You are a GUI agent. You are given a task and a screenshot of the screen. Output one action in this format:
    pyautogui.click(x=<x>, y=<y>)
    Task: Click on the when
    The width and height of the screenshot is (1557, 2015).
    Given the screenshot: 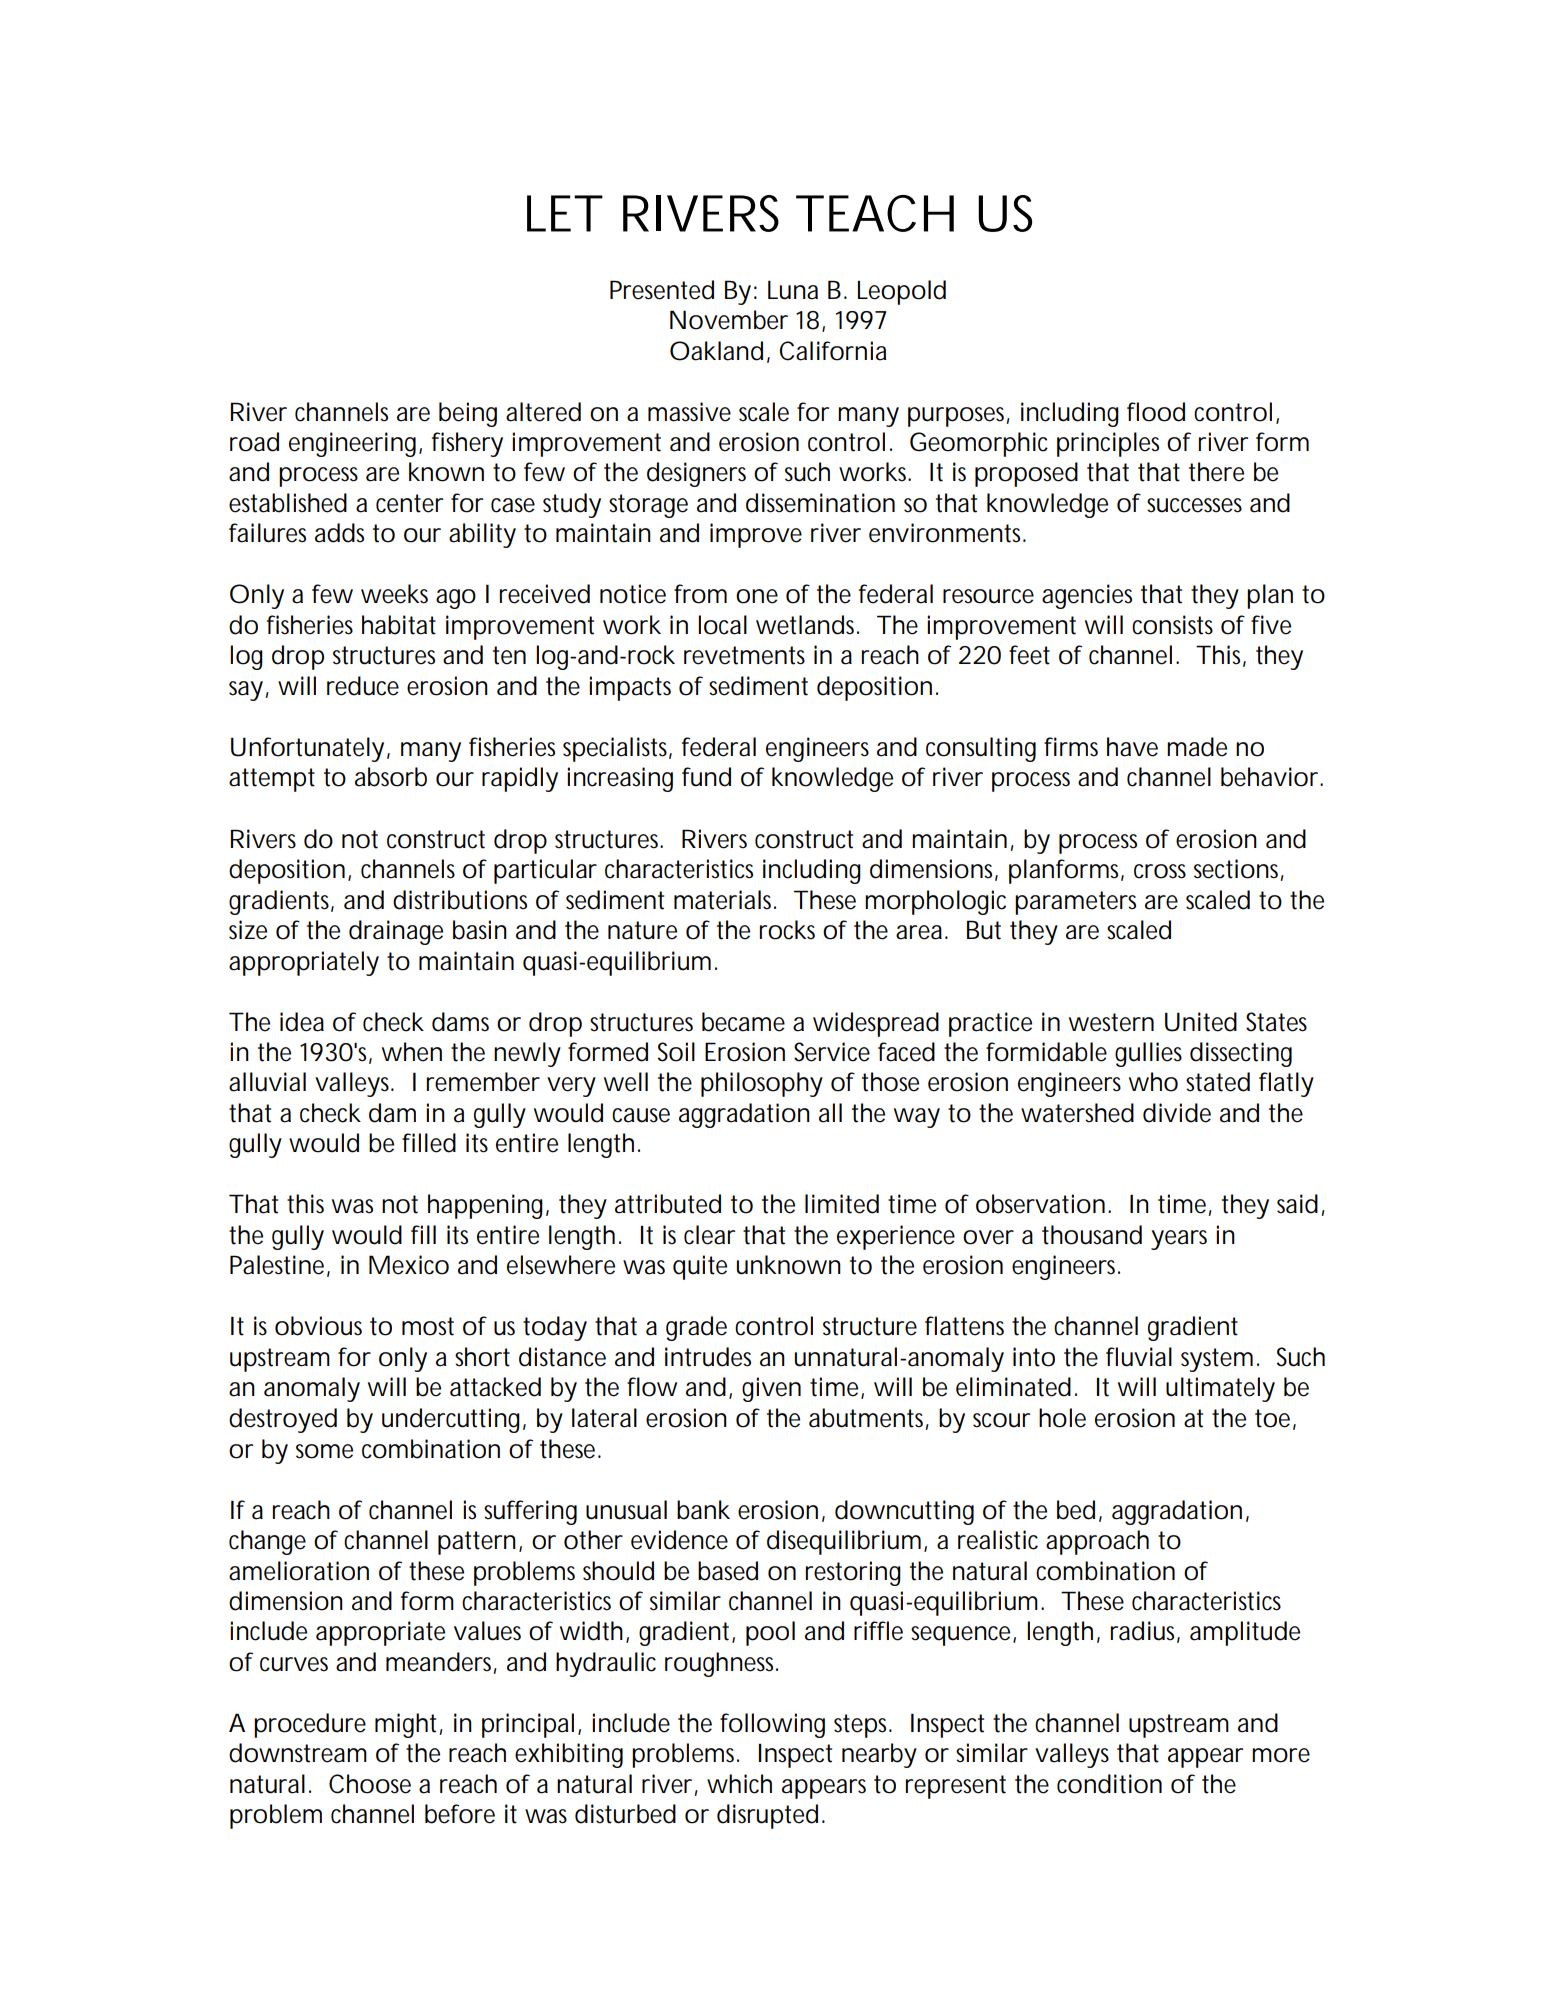 What is the action you would take?
    pyautogui.click(x=412, y=1052)
